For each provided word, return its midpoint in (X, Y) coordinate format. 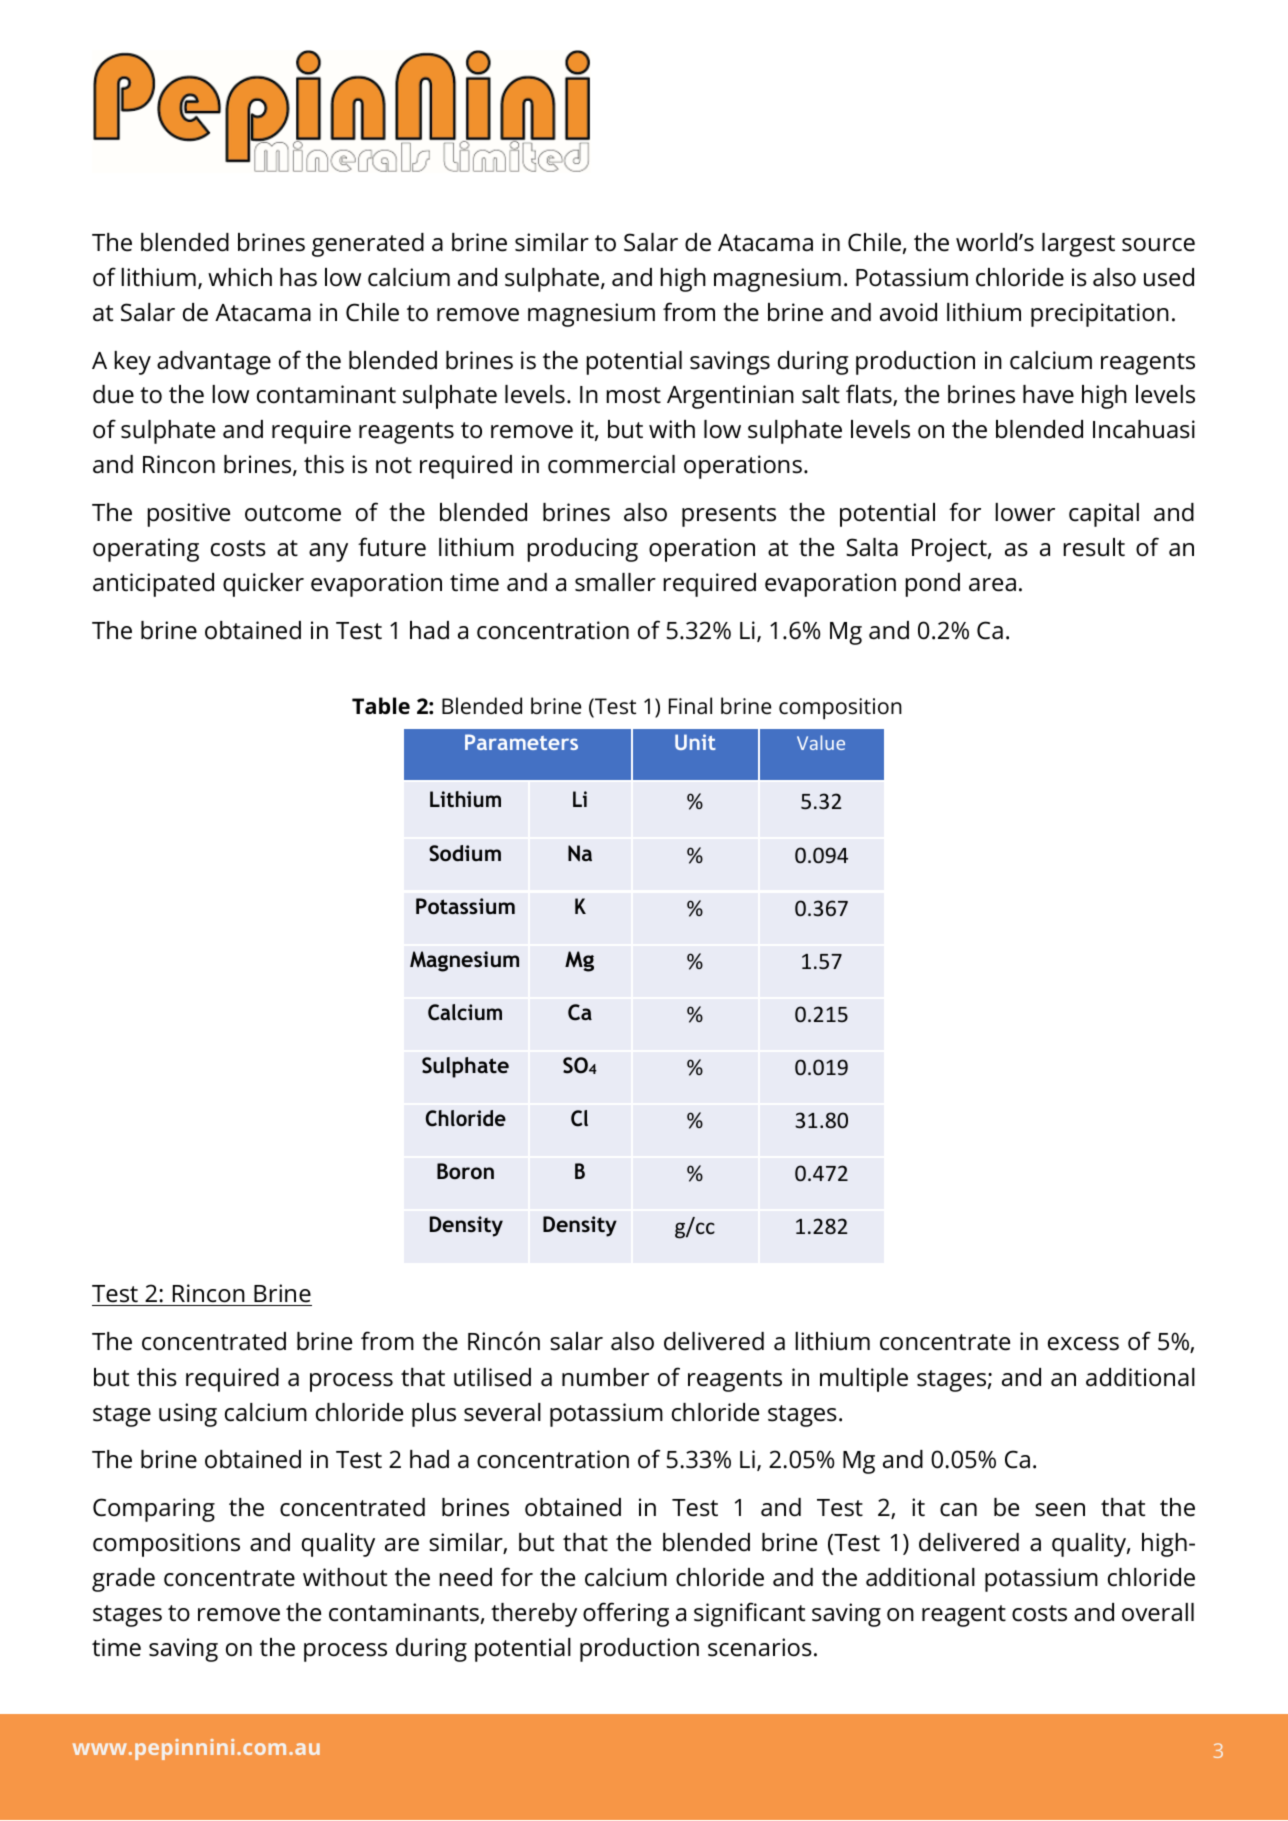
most (633, 395)
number (605, 1377)
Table (381, 706)
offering (626, 1614)
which (240, 277)
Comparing (154, 1510)
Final (690, 705)
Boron (465, 1171)
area (992, 585)
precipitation (1100, 315)
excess (1083, 1344)
